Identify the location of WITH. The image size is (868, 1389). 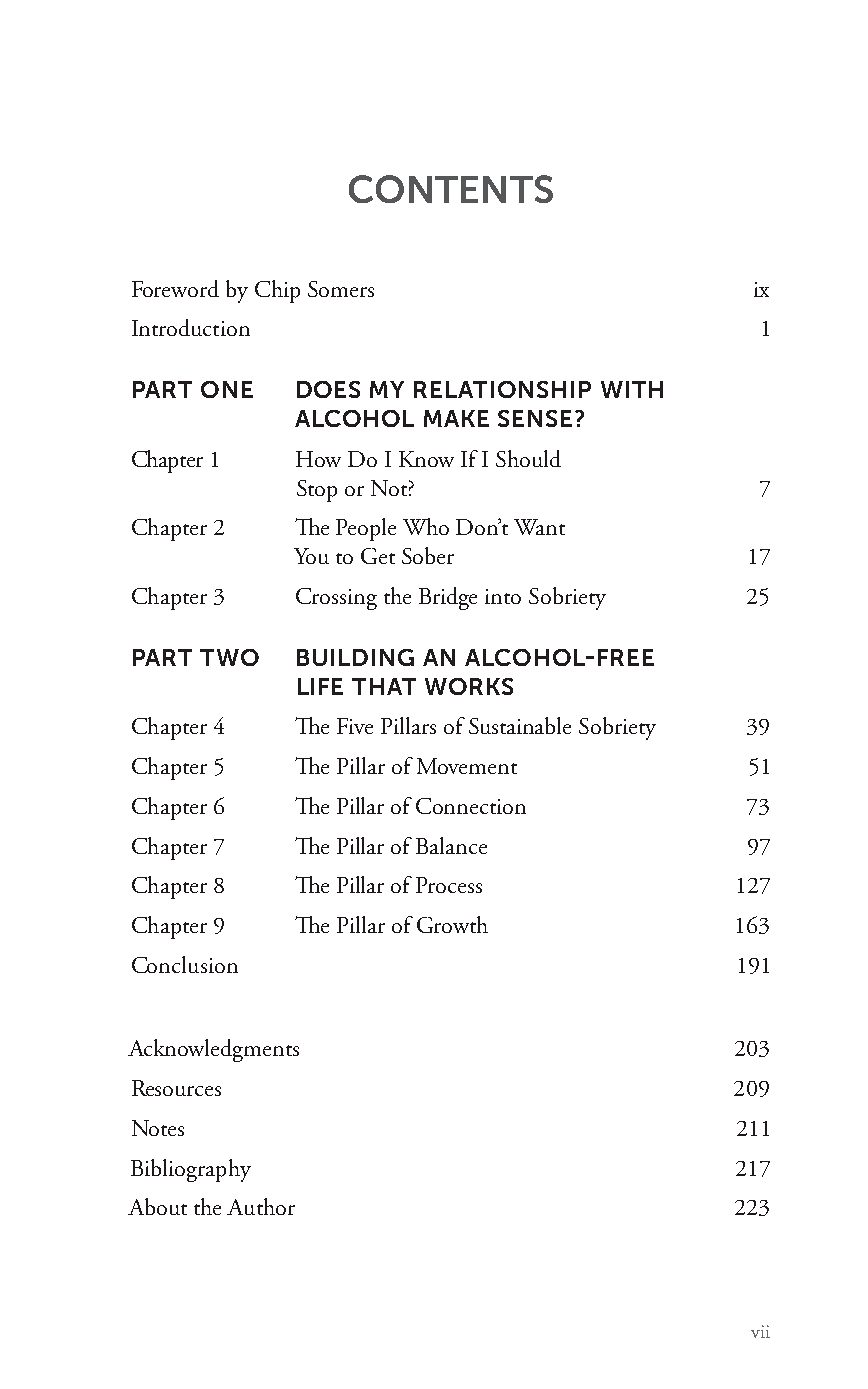
(632, 389).
